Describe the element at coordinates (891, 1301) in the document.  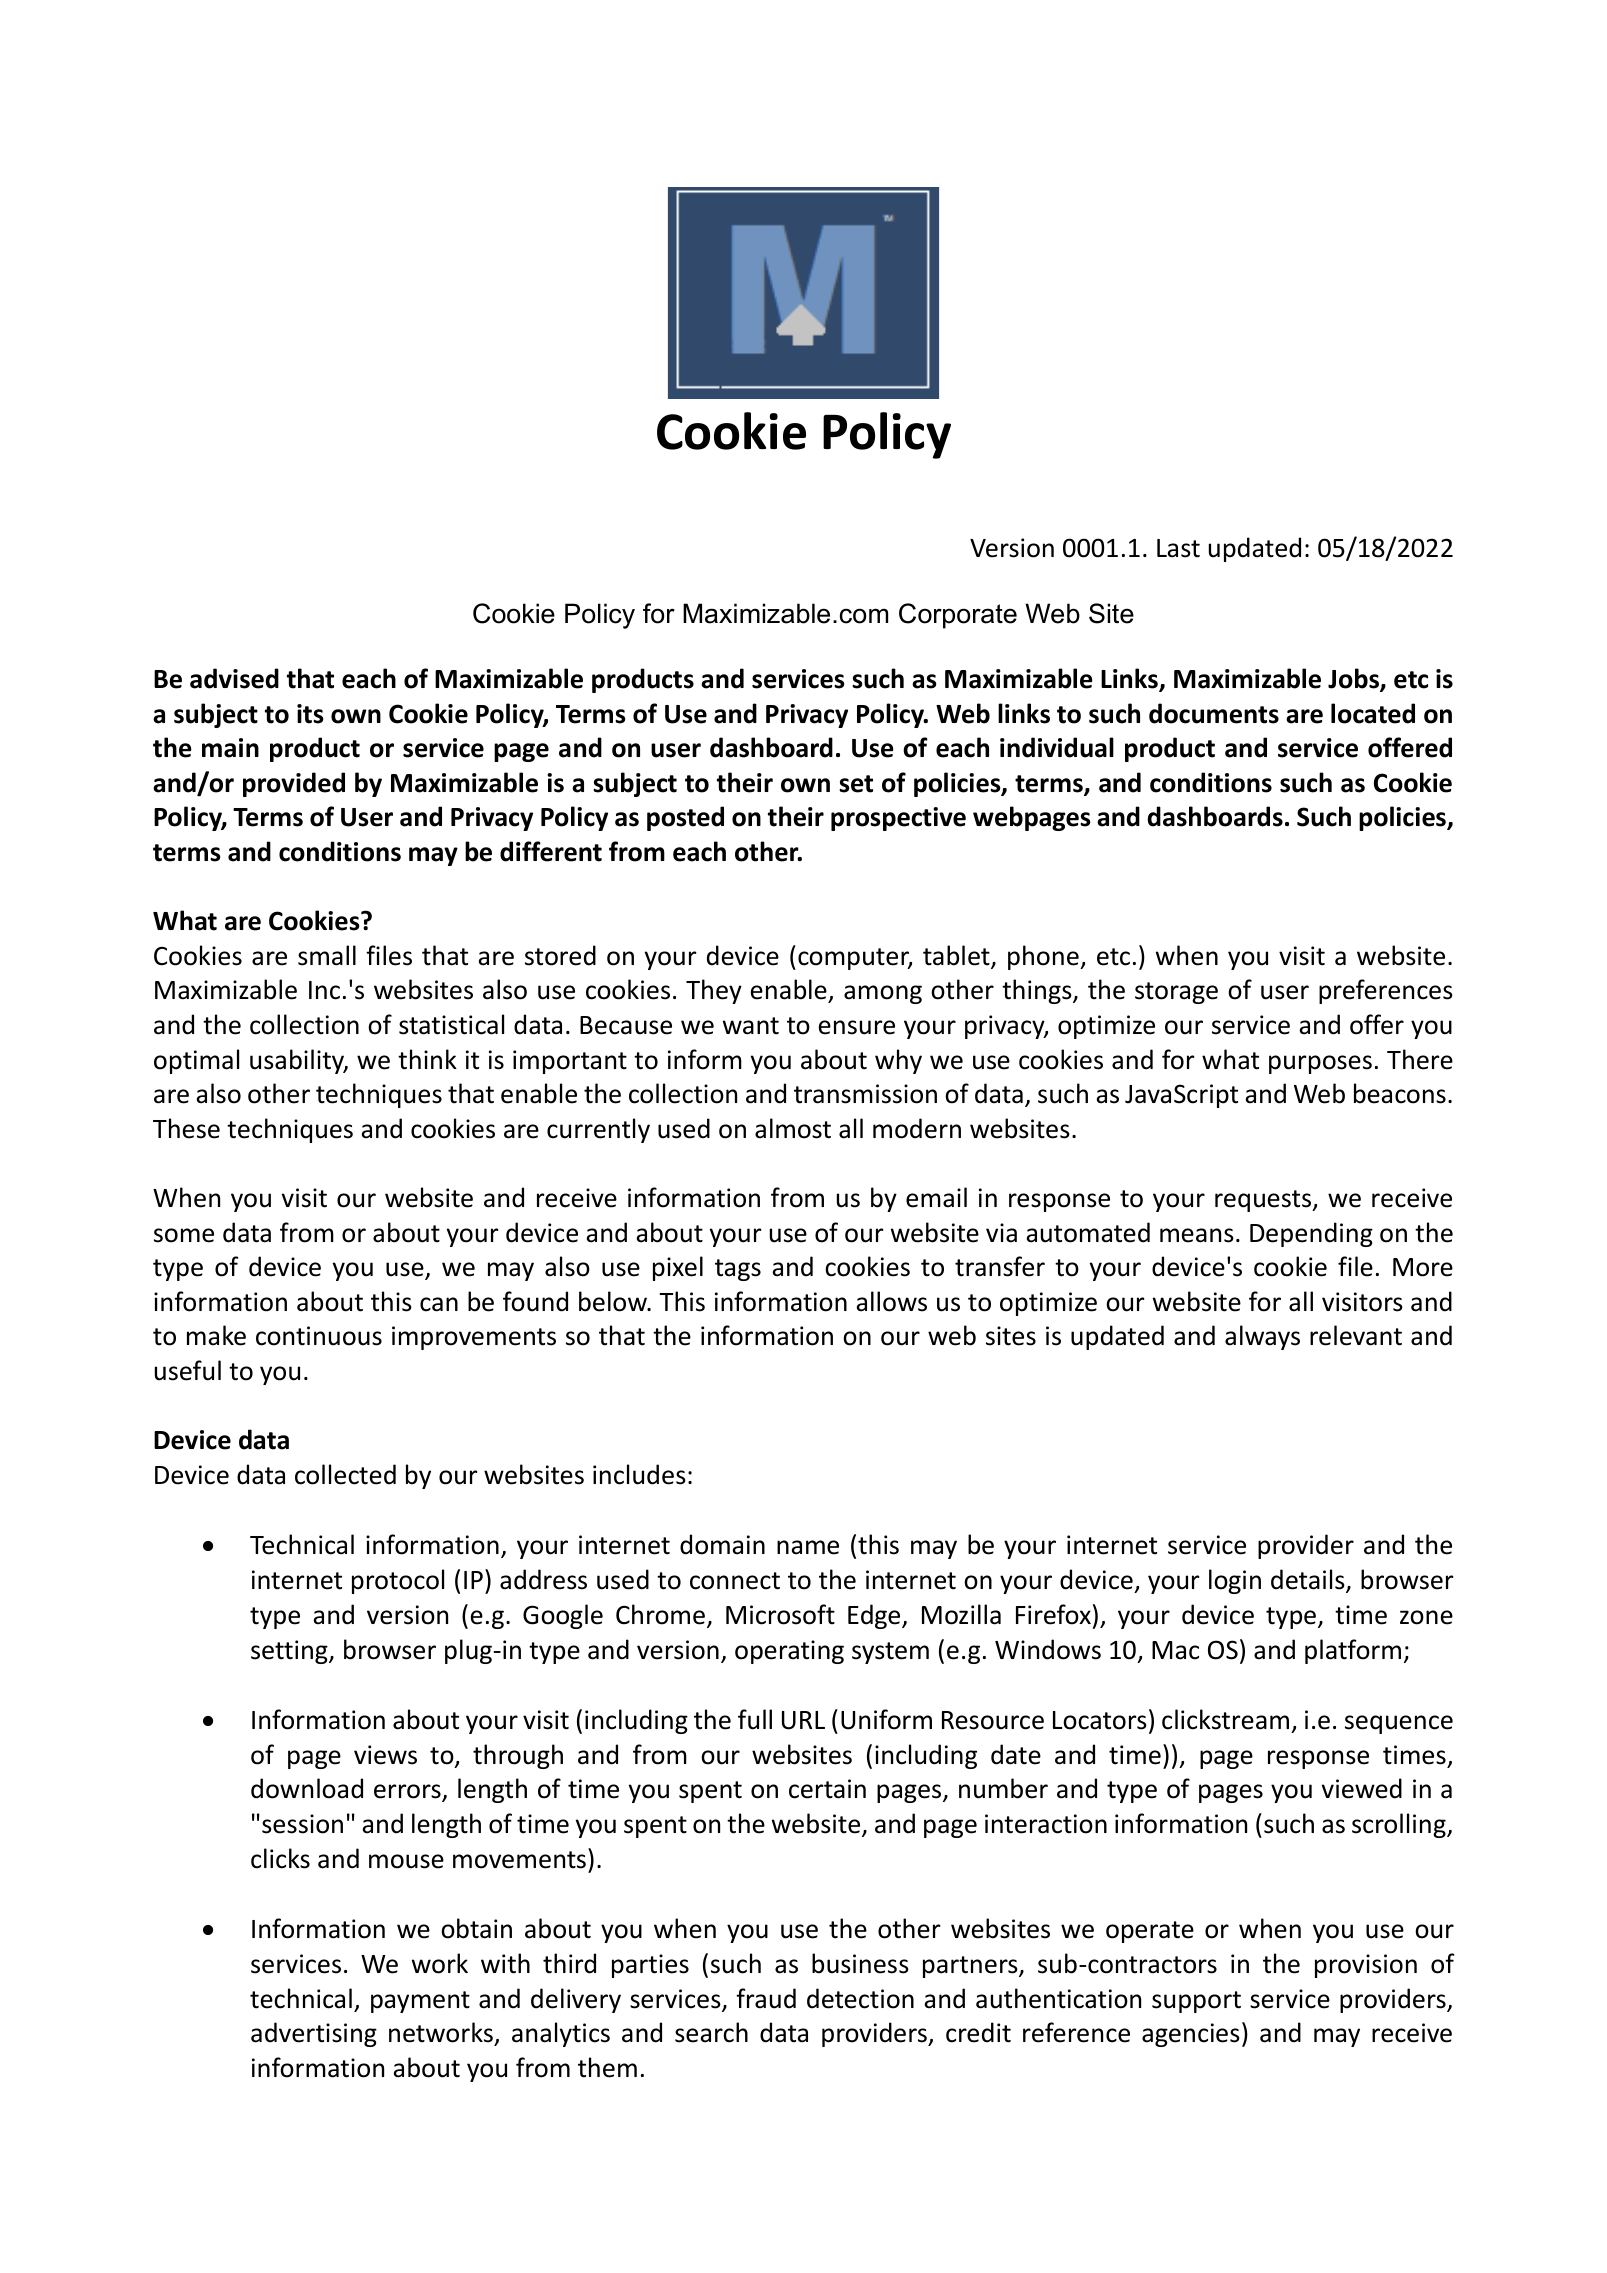
I see `allows` at that location.
